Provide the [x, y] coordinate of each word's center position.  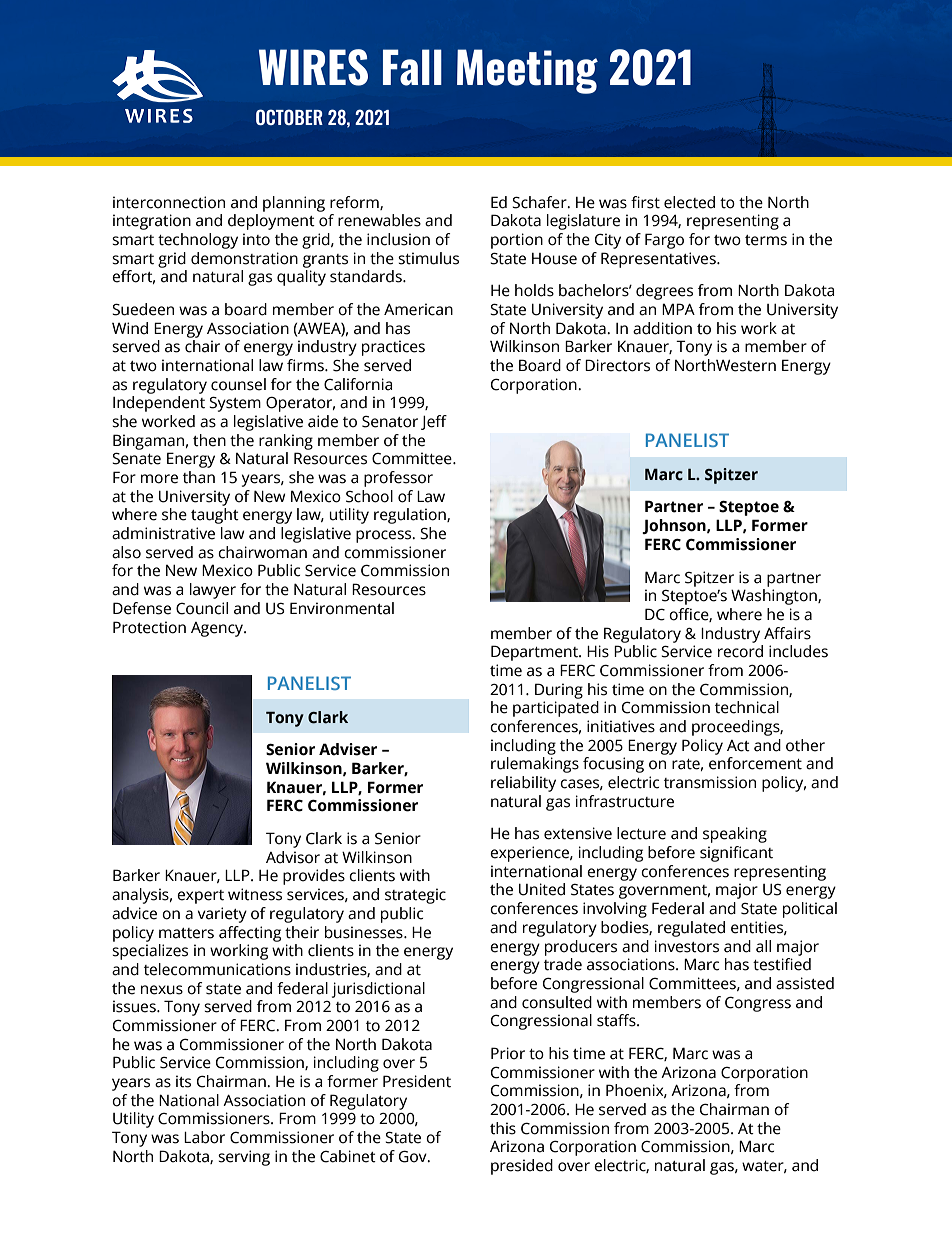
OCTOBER [289, 117]
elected [689, 202]
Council [202, 608]
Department [535, 653]
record [740, 651]
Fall [412, 67]
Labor [204, 1137]
